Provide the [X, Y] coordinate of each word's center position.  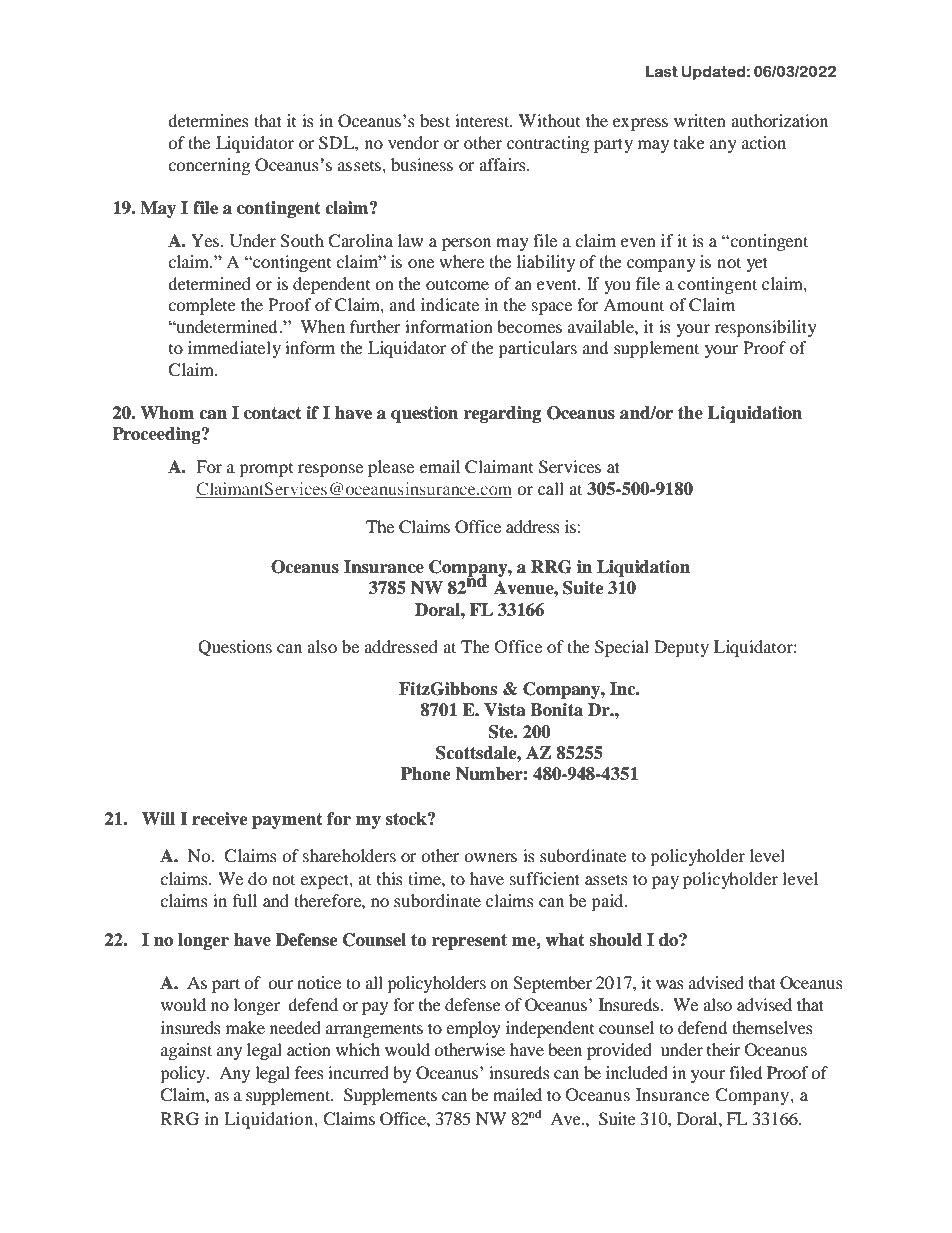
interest [483, 120]
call [551, 488]
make [245, 1027]
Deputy [681, 648]
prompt [266, 470]
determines [208, 120]
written [700, 120]
